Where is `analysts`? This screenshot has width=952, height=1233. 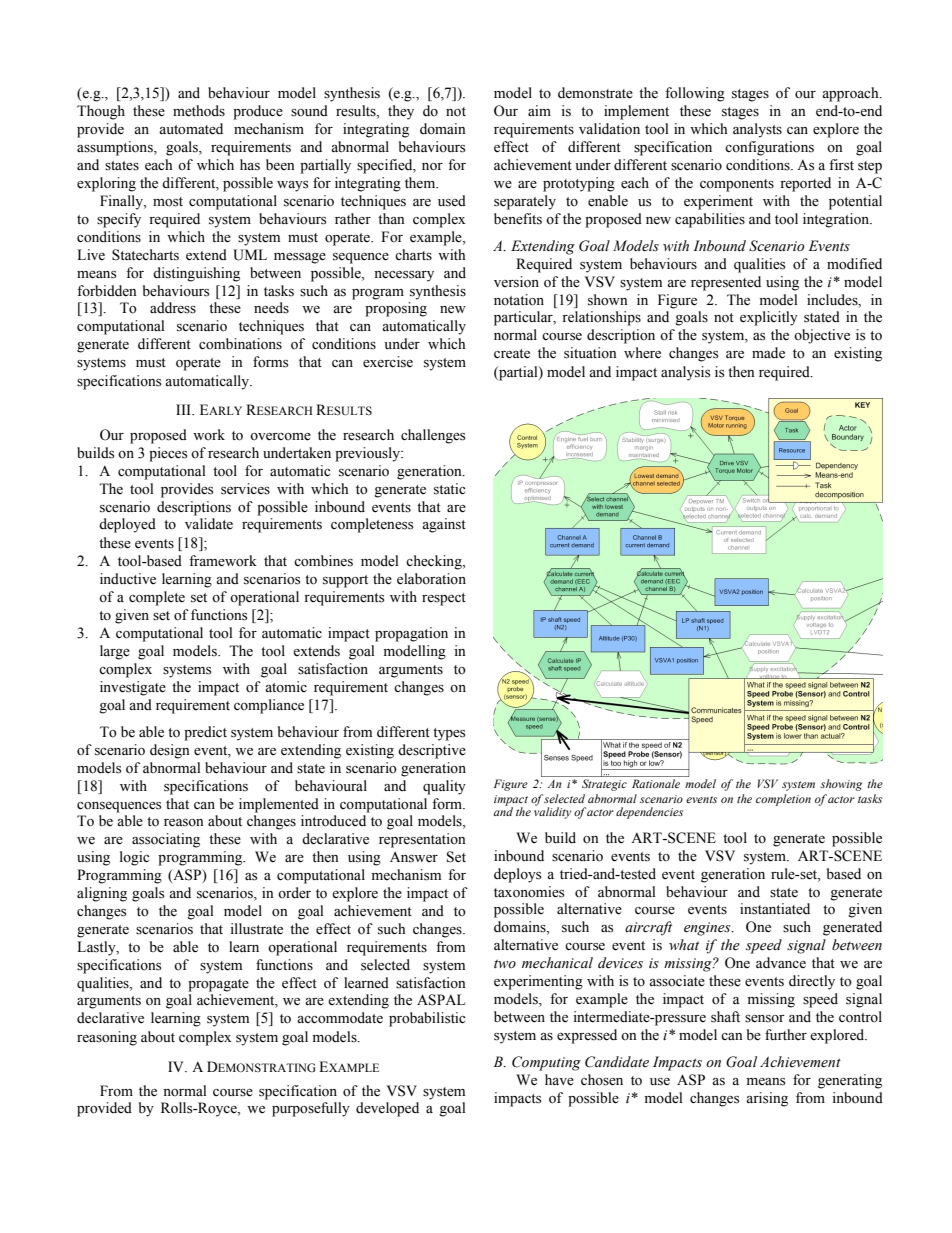
analysts is located at coordinates (757, 130).
